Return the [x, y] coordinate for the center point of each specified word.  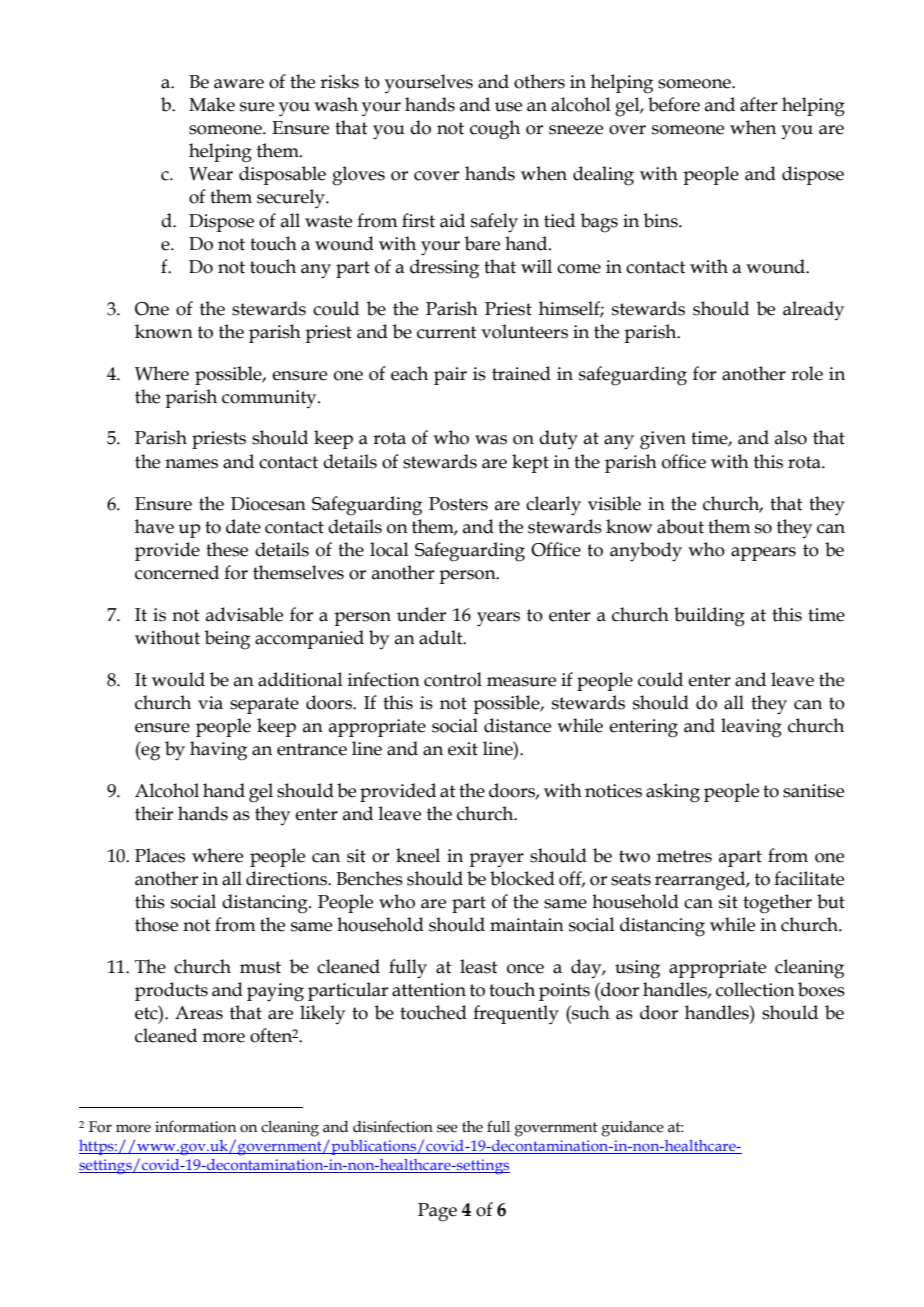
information [195, 1126]
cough [495, 130]
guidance [633, 1129]
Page [437, 1212]
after [759, 104]
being [227, 640]
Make [212, 104]
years [498, 619]
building [709, 617]
